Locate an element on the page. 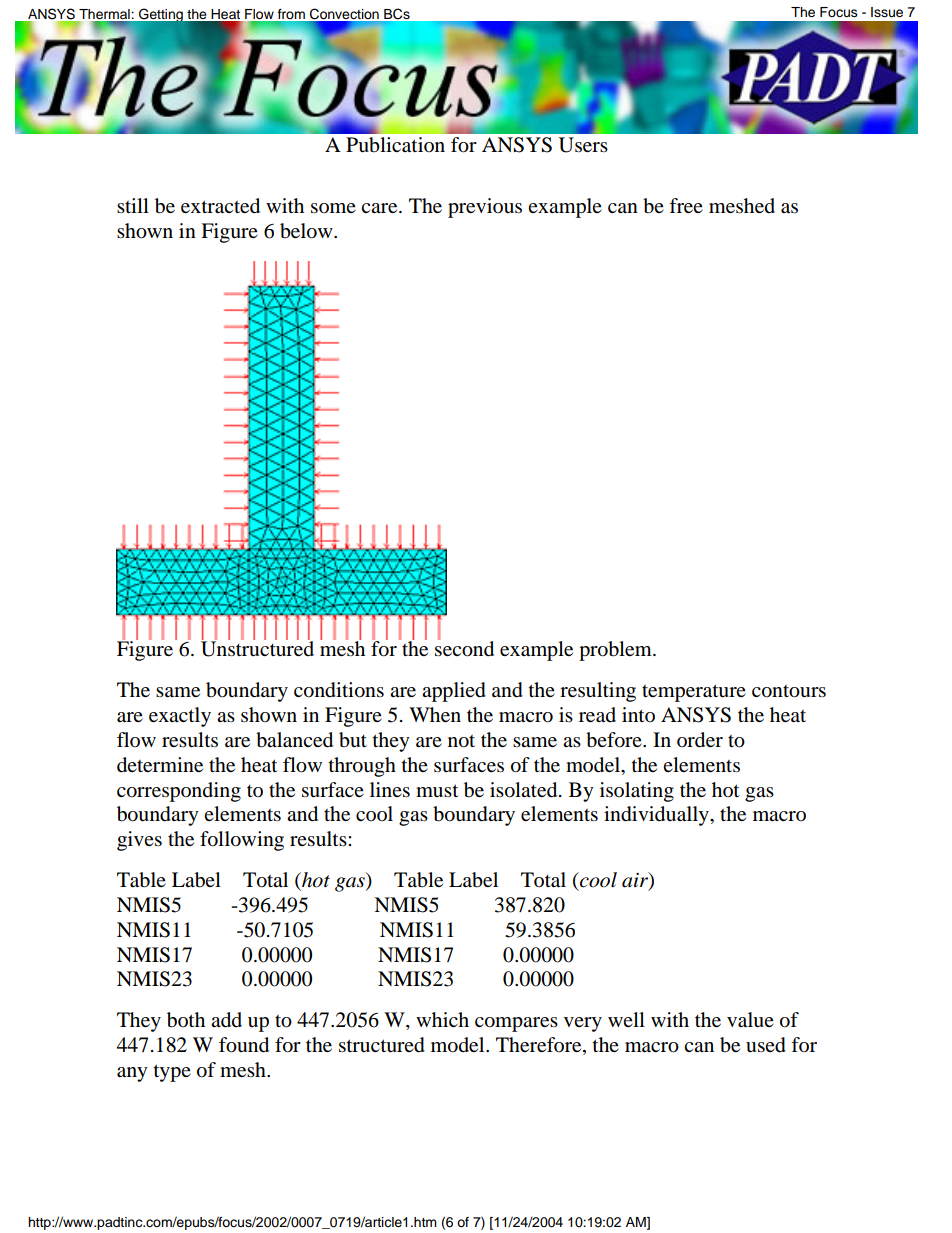 Image resolution: width=952 pixels, height=1233 pixels. below is located at coordinates (307, 231).
